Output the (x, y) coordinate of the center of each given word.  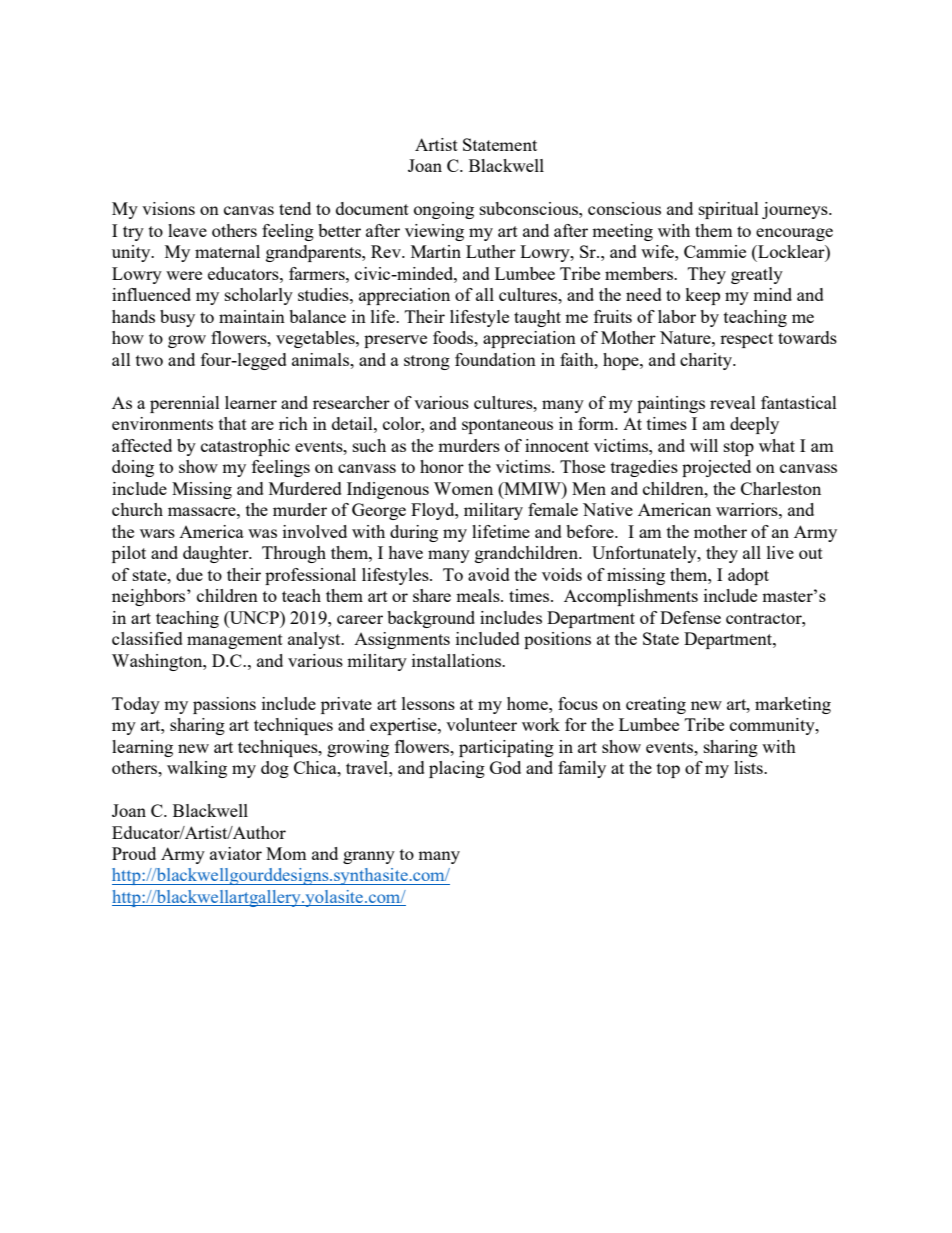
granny (369, 857)
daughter (217, 554)
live (780, 552)
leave (187, 230)
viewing (434, 232)
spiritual (729, 210)
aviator (236, 853)
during (414, 533)
